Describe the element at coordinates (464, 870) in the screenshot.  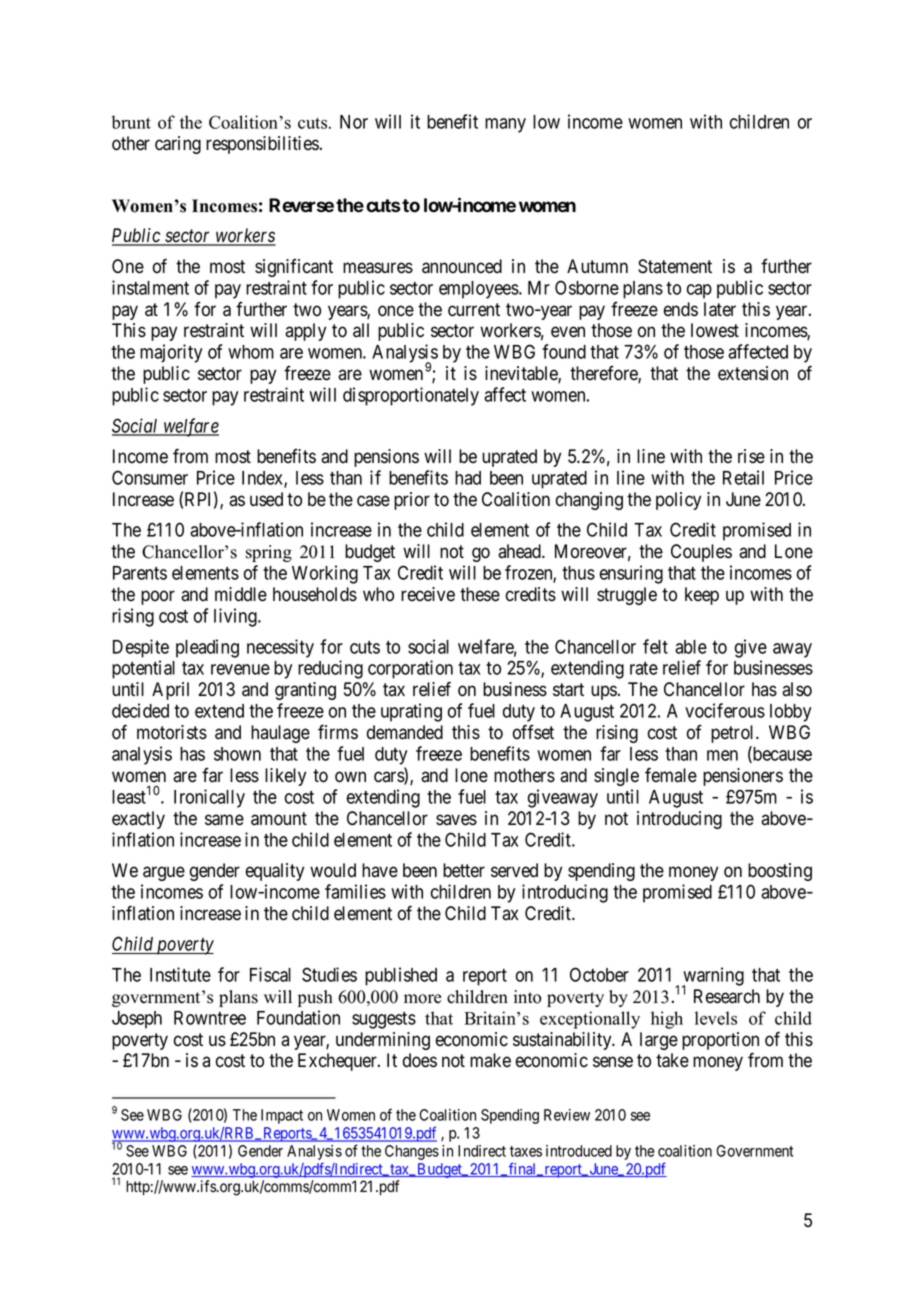
I see `better` at that location.
